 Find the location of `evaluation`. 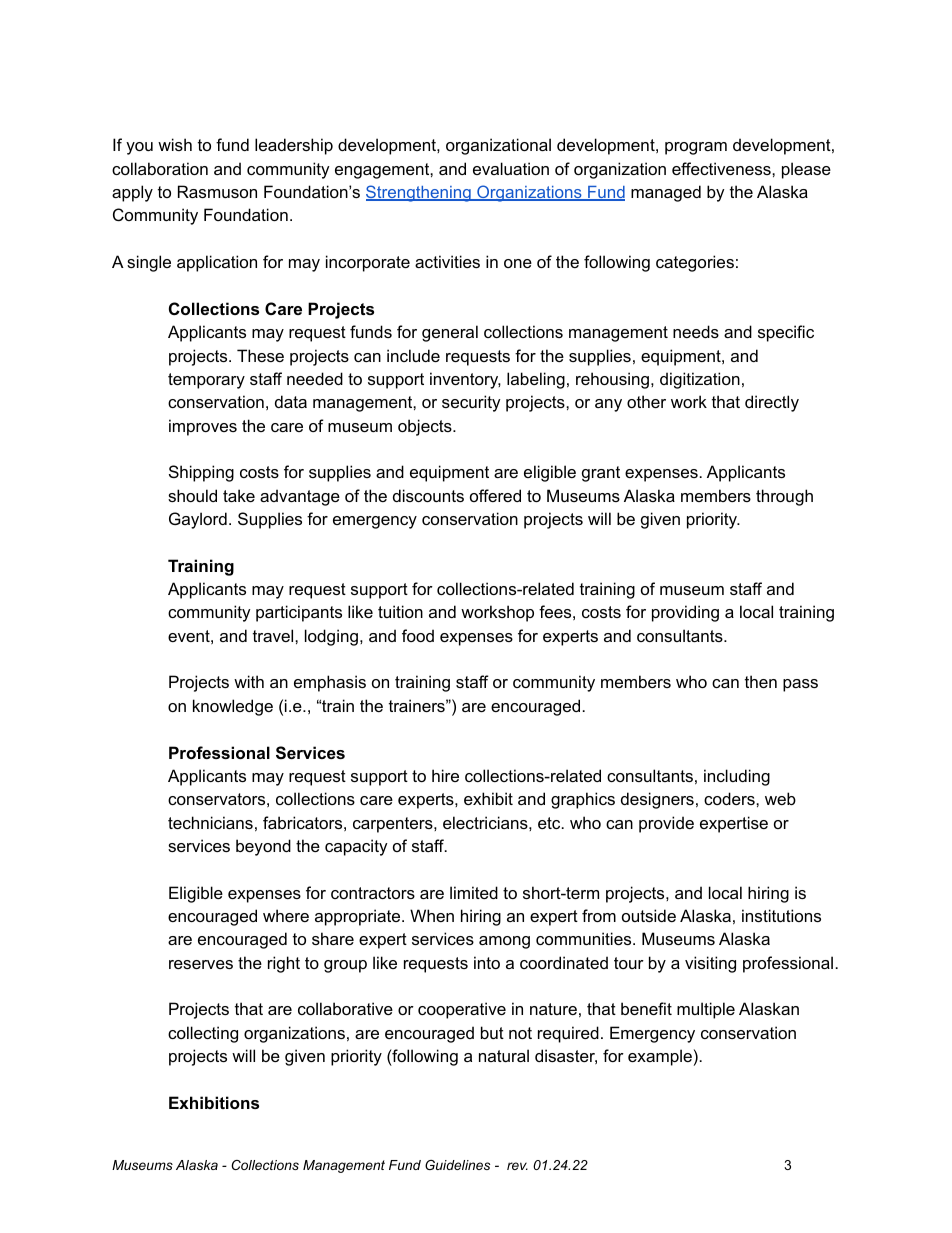

evaluation is located at coordinates (511, 168).
